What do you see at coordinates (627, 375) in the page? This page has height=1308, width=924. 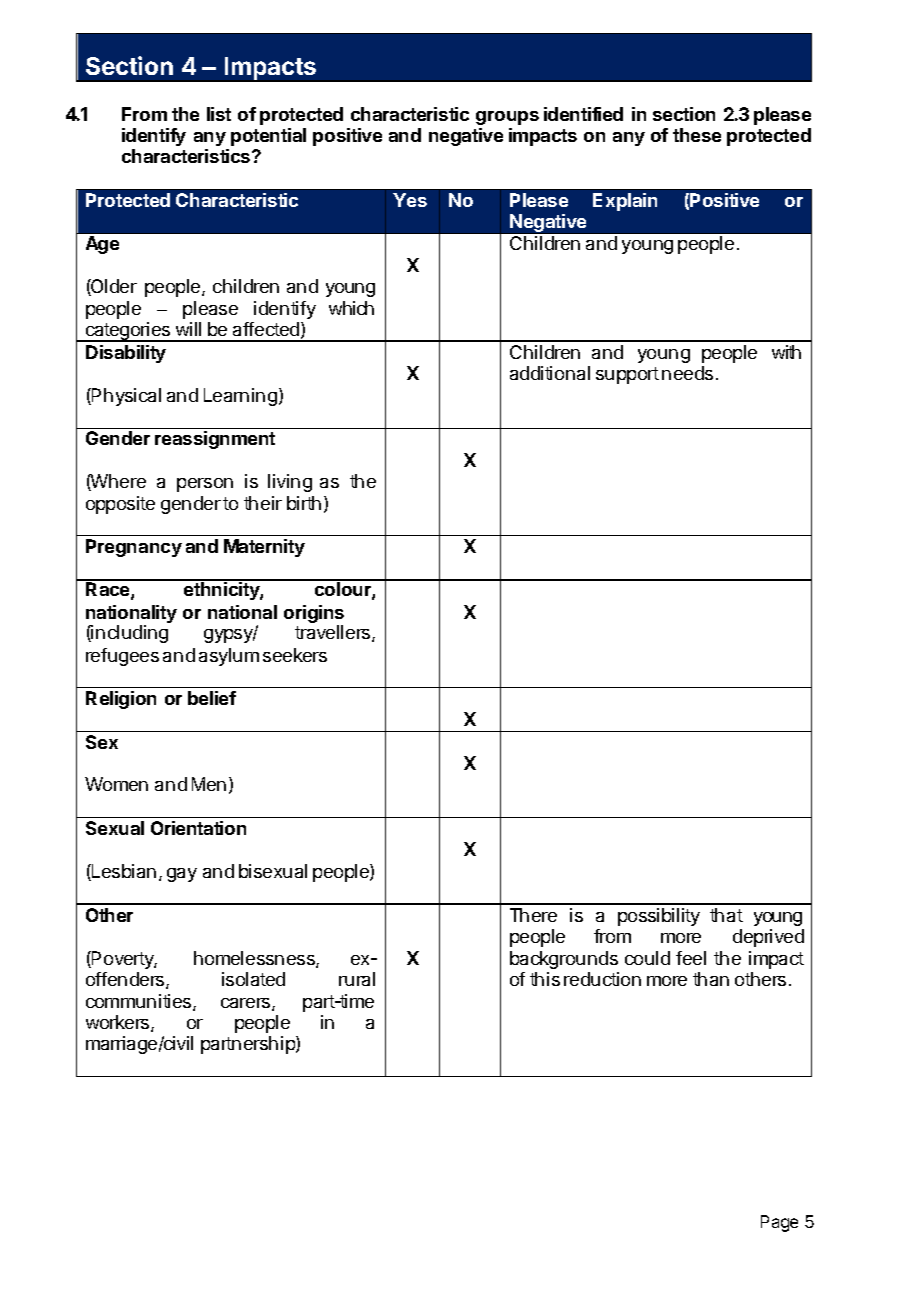 I see `support` at bounding box center [627, 375].
